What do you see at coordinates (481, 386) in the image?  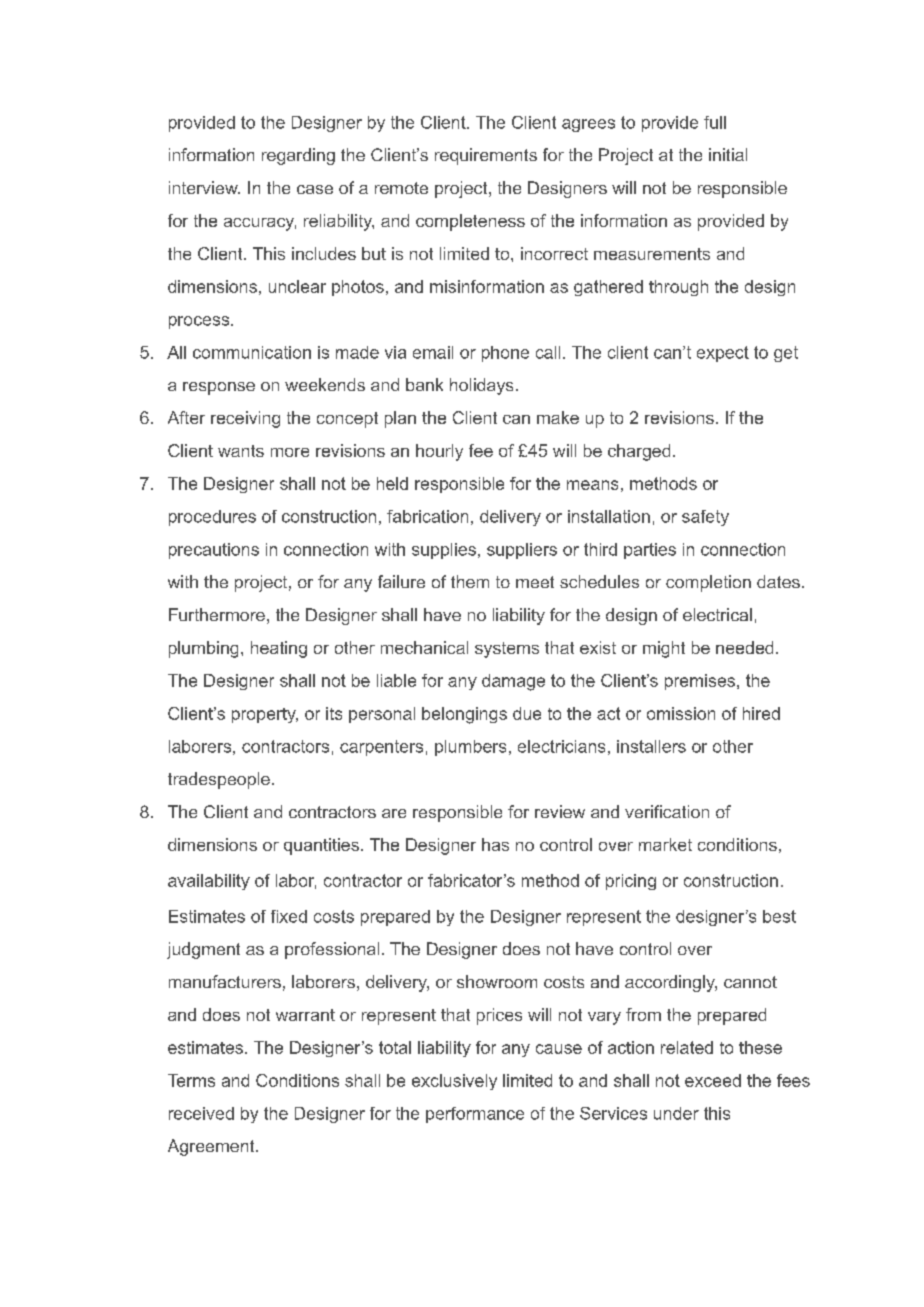 I see `holidays` at bounding box center [481, 386].
